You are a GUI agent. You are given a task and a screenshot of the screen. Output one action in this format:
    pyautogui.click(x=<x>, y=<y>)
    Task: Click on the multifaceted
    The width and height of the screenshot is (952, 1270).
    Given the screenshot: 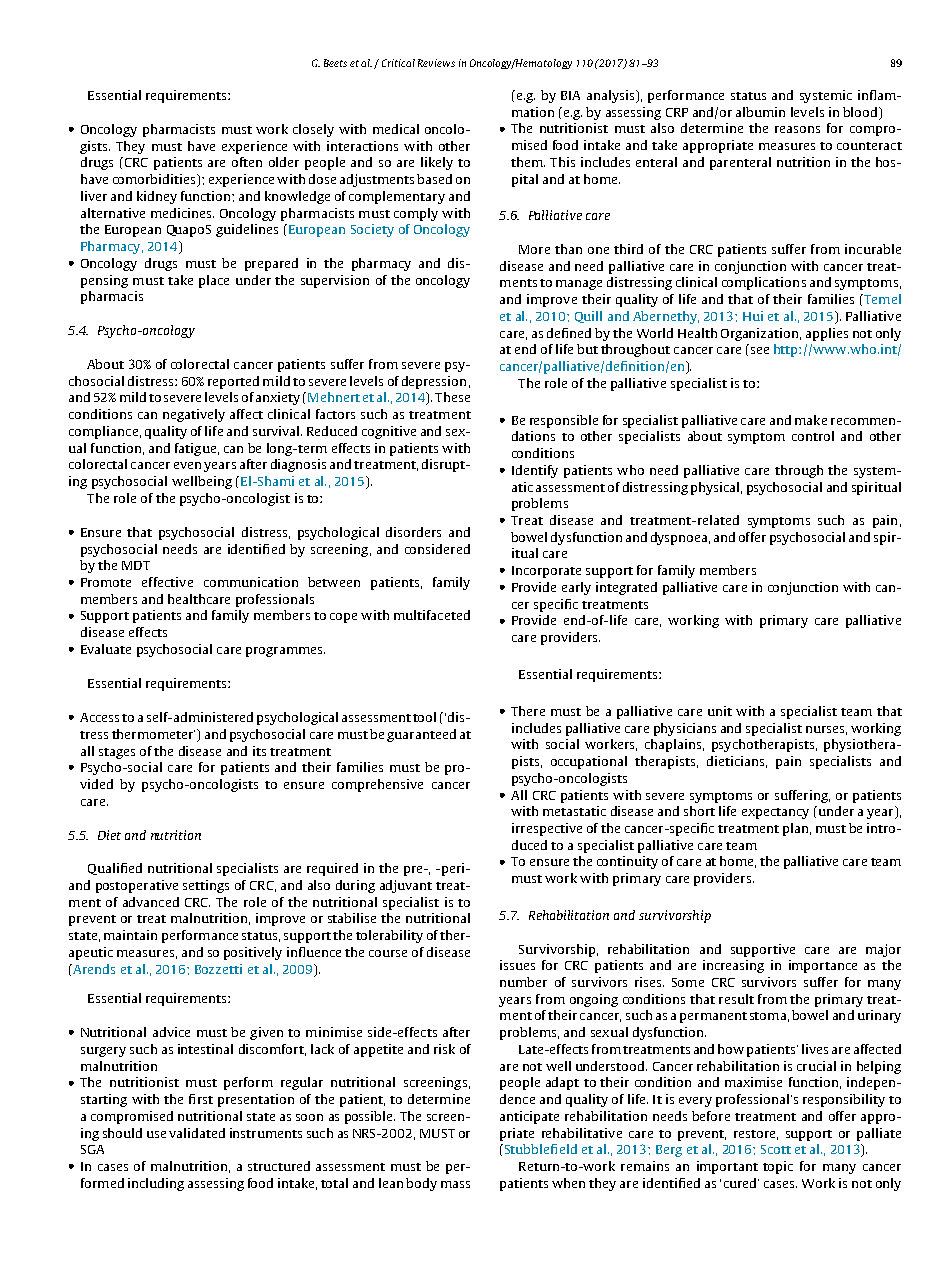 What is the action you would take?
    pyautogui.click(x=432, y=615)
